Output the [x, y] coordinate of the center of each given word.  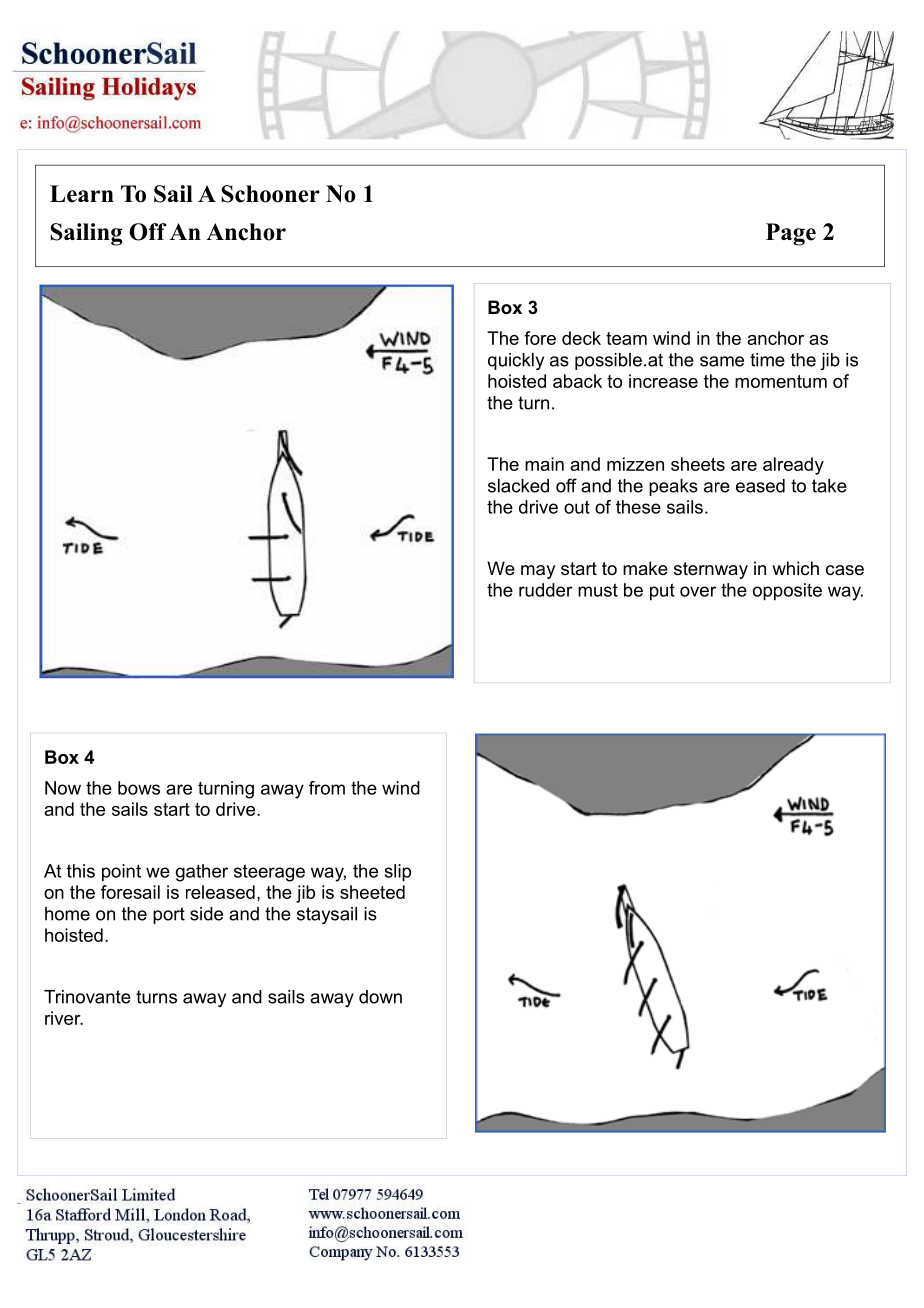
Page [791, 234]
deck [581, 338]
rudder [546, 590]
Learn [82, 194]
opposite [787, 592]
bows [139, 788]
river [64, 1018]
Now [63, 788]
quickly [516, 361]
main [544, 464]
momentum [781, 381]
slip [398, 873]
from [327, 788]
